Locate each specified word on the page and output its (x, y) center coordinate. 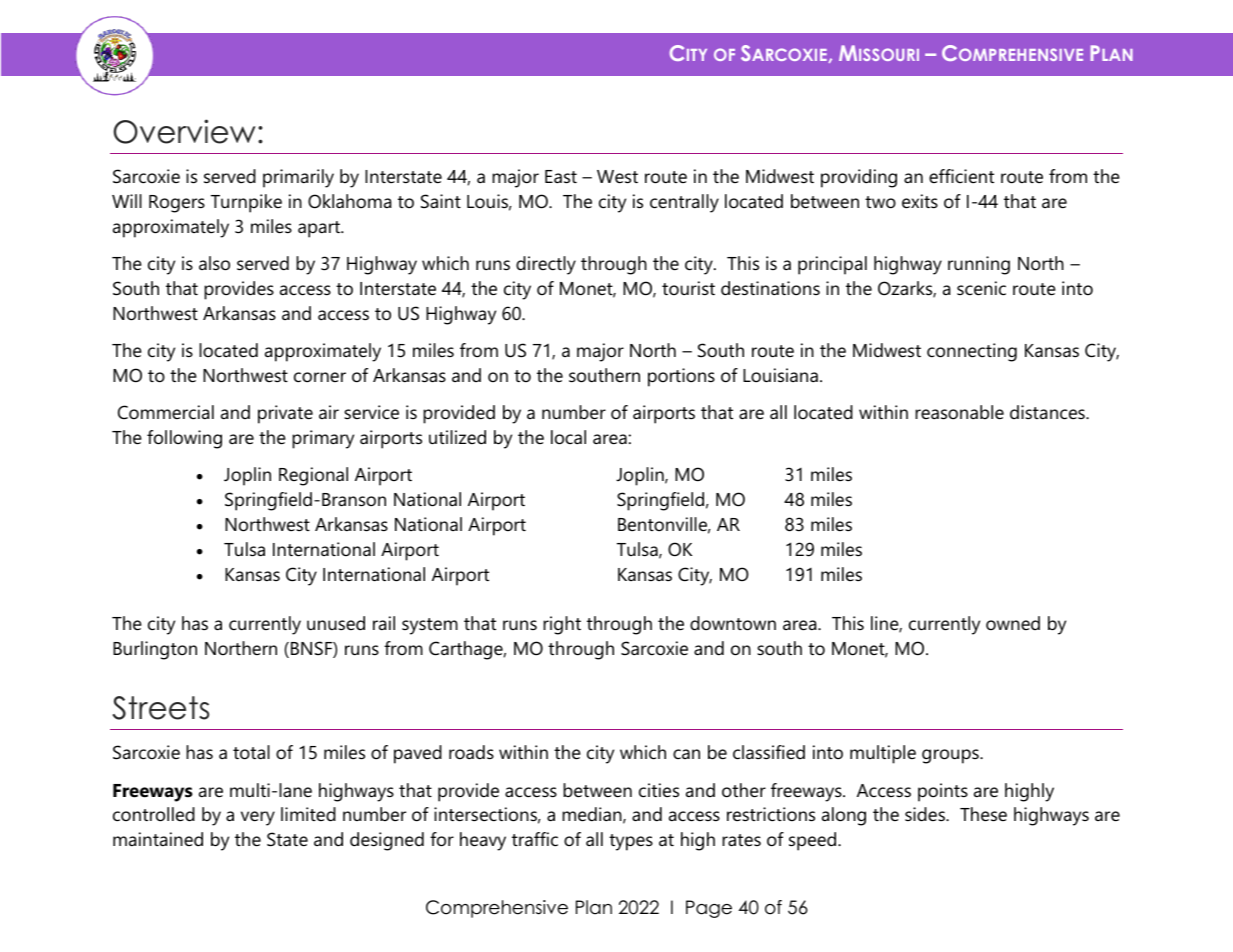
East (561, 177)
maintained (158, 839)
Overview (184, 131)
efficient (961, 176)
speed (812, 841)
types (631, 842)
